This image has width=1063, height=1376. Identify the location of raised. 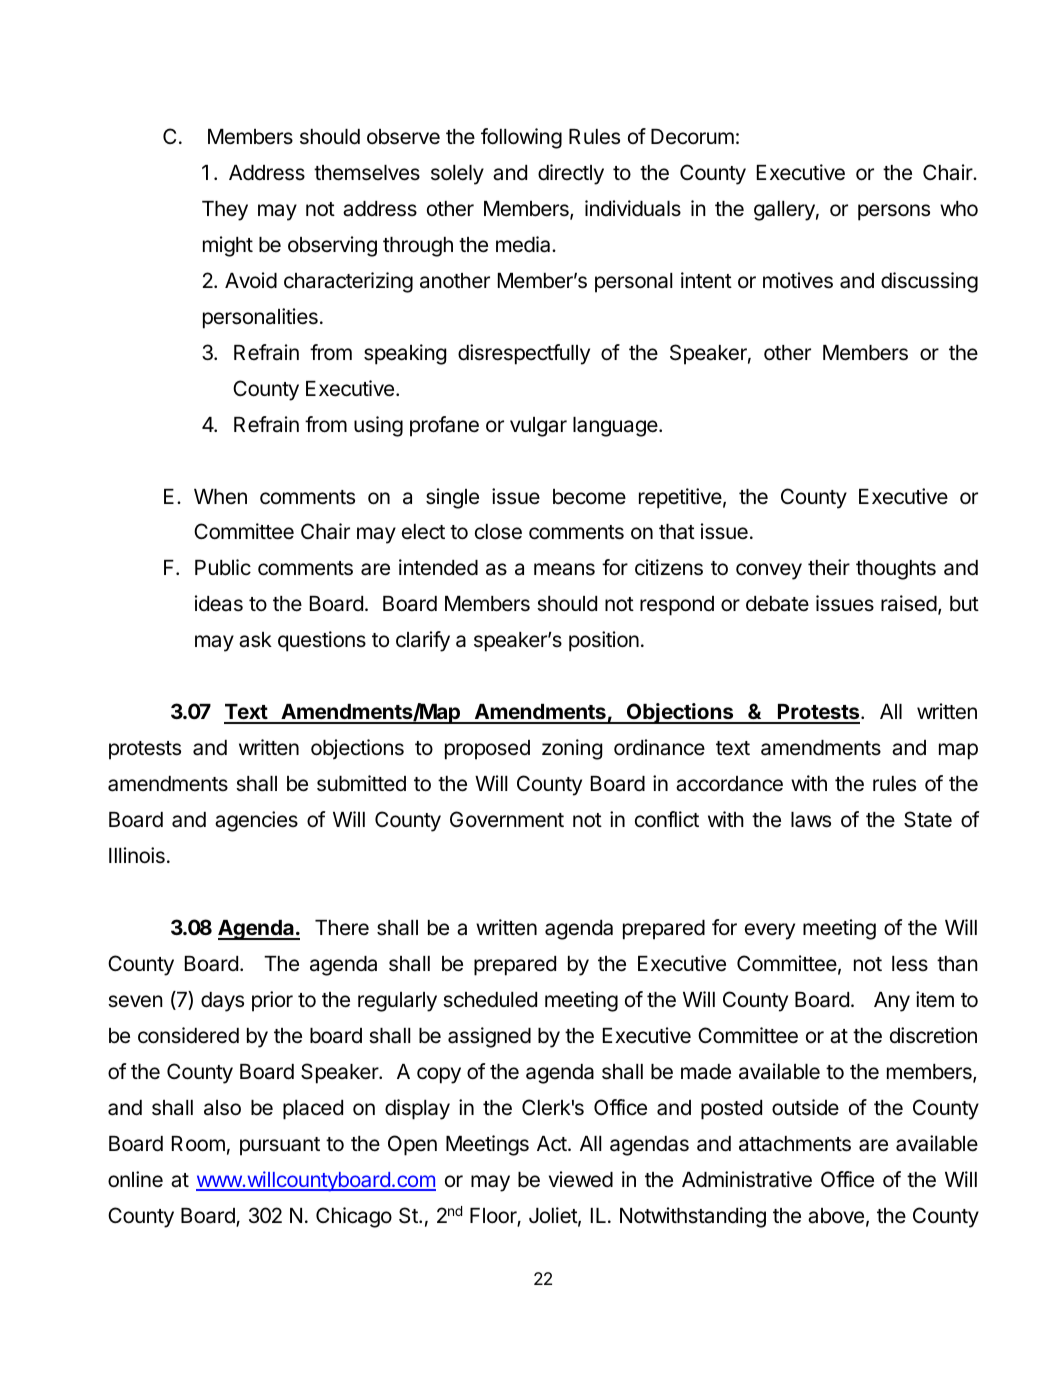
(909, 603).
